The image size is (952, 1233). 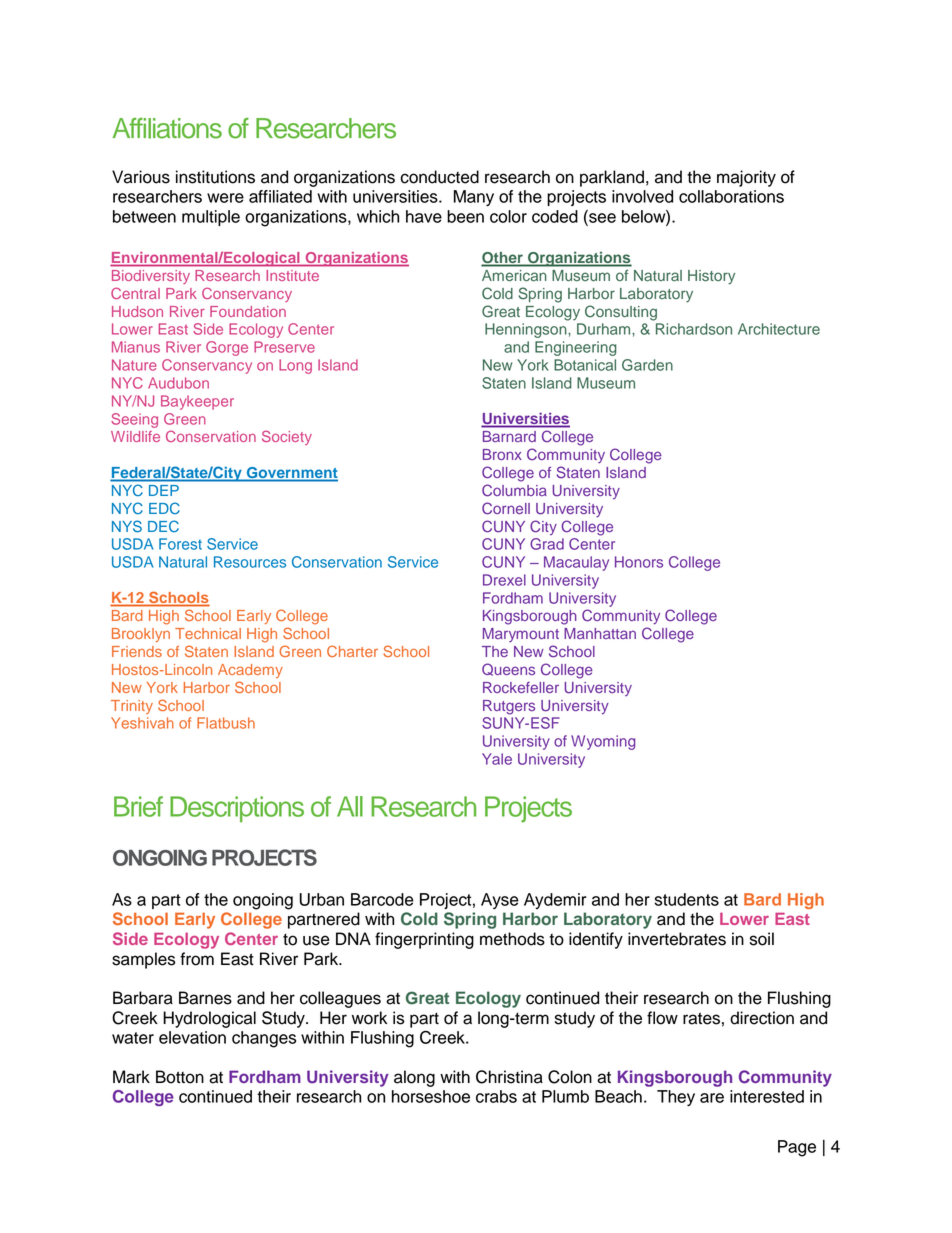 I want to click on Yale, so click(x=497, y=759).
